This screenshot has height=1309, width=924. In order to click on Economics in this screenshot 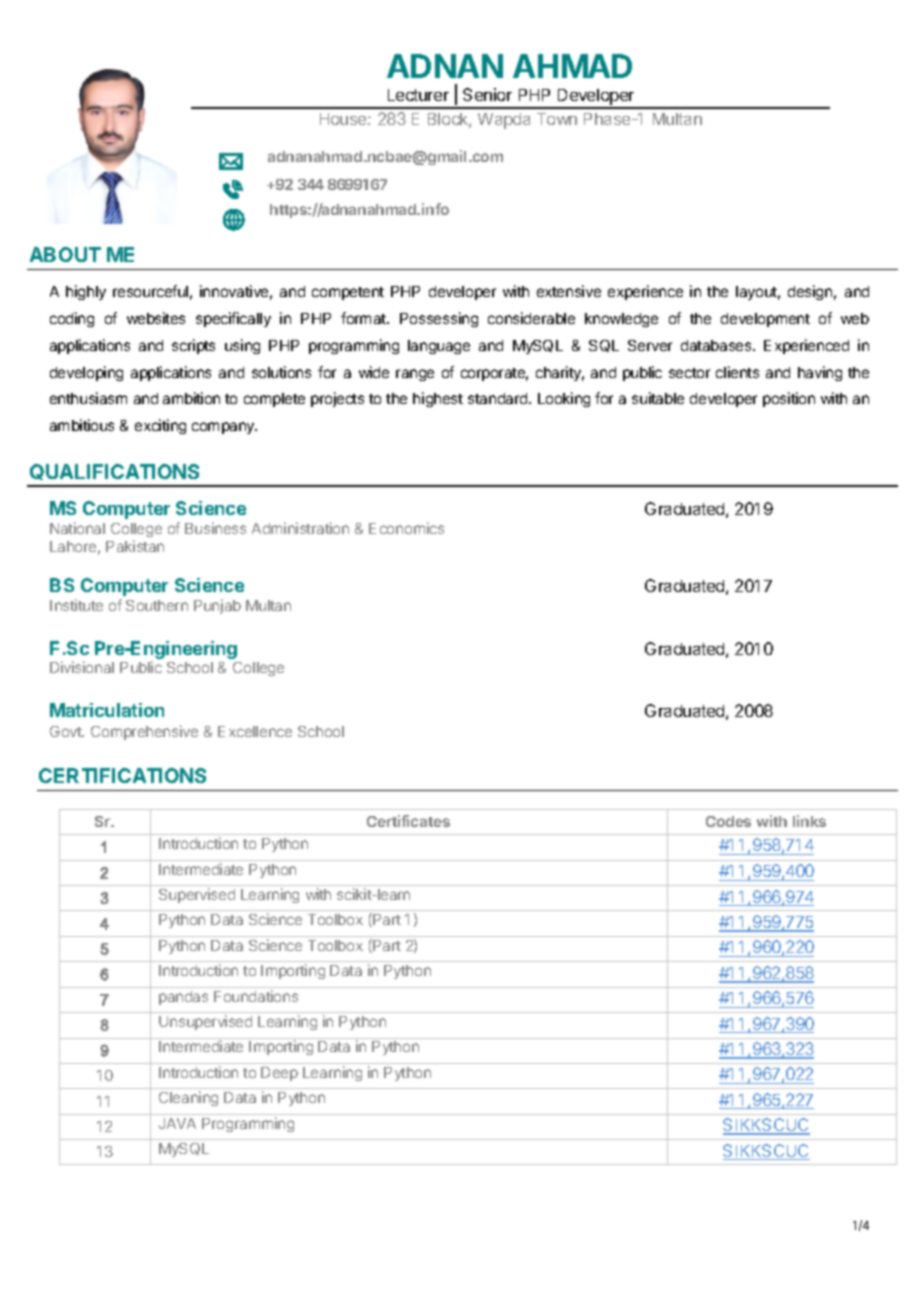, I will do `click(406, 528)`.
